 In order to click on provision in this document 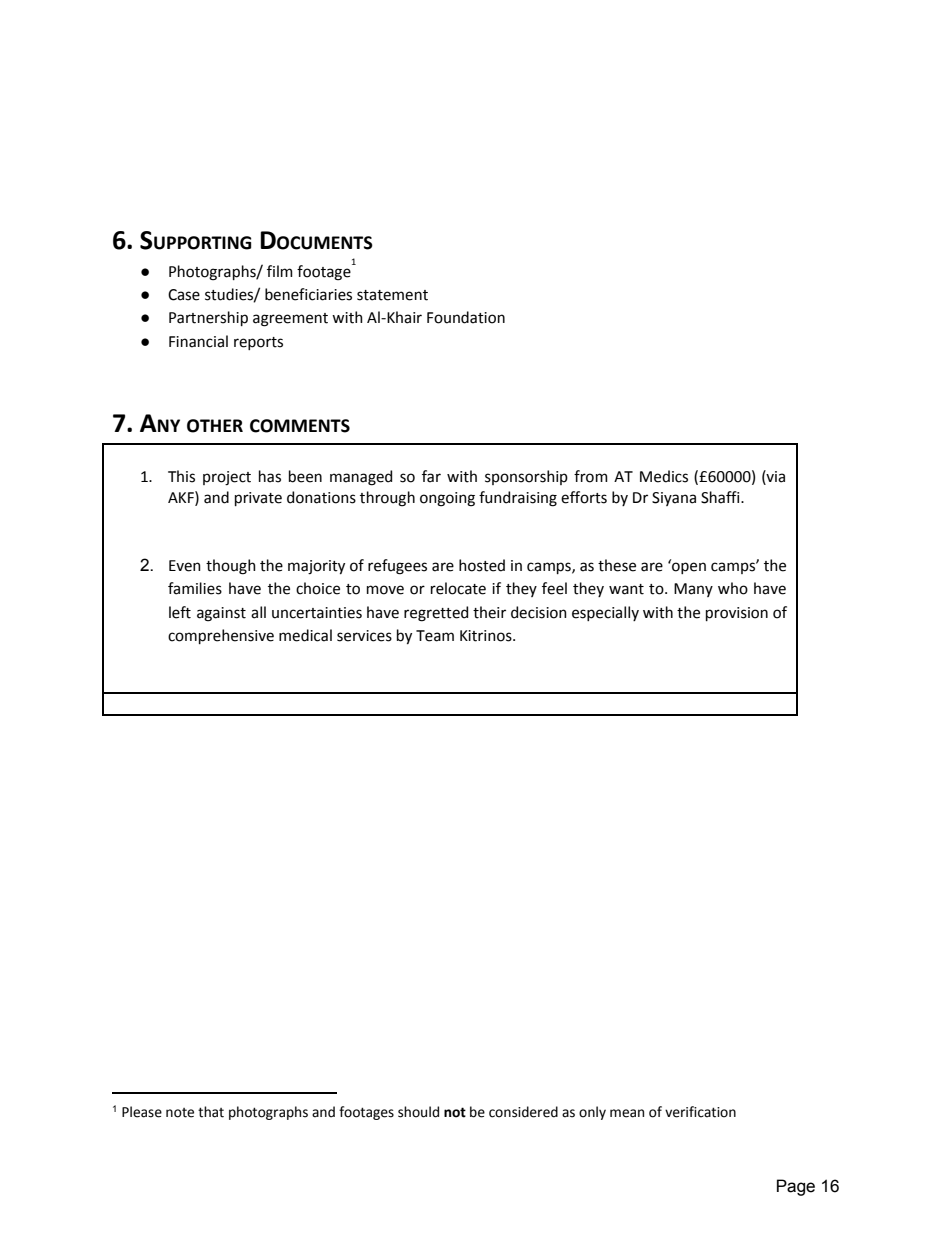, I will do `click(737, 614)`.
